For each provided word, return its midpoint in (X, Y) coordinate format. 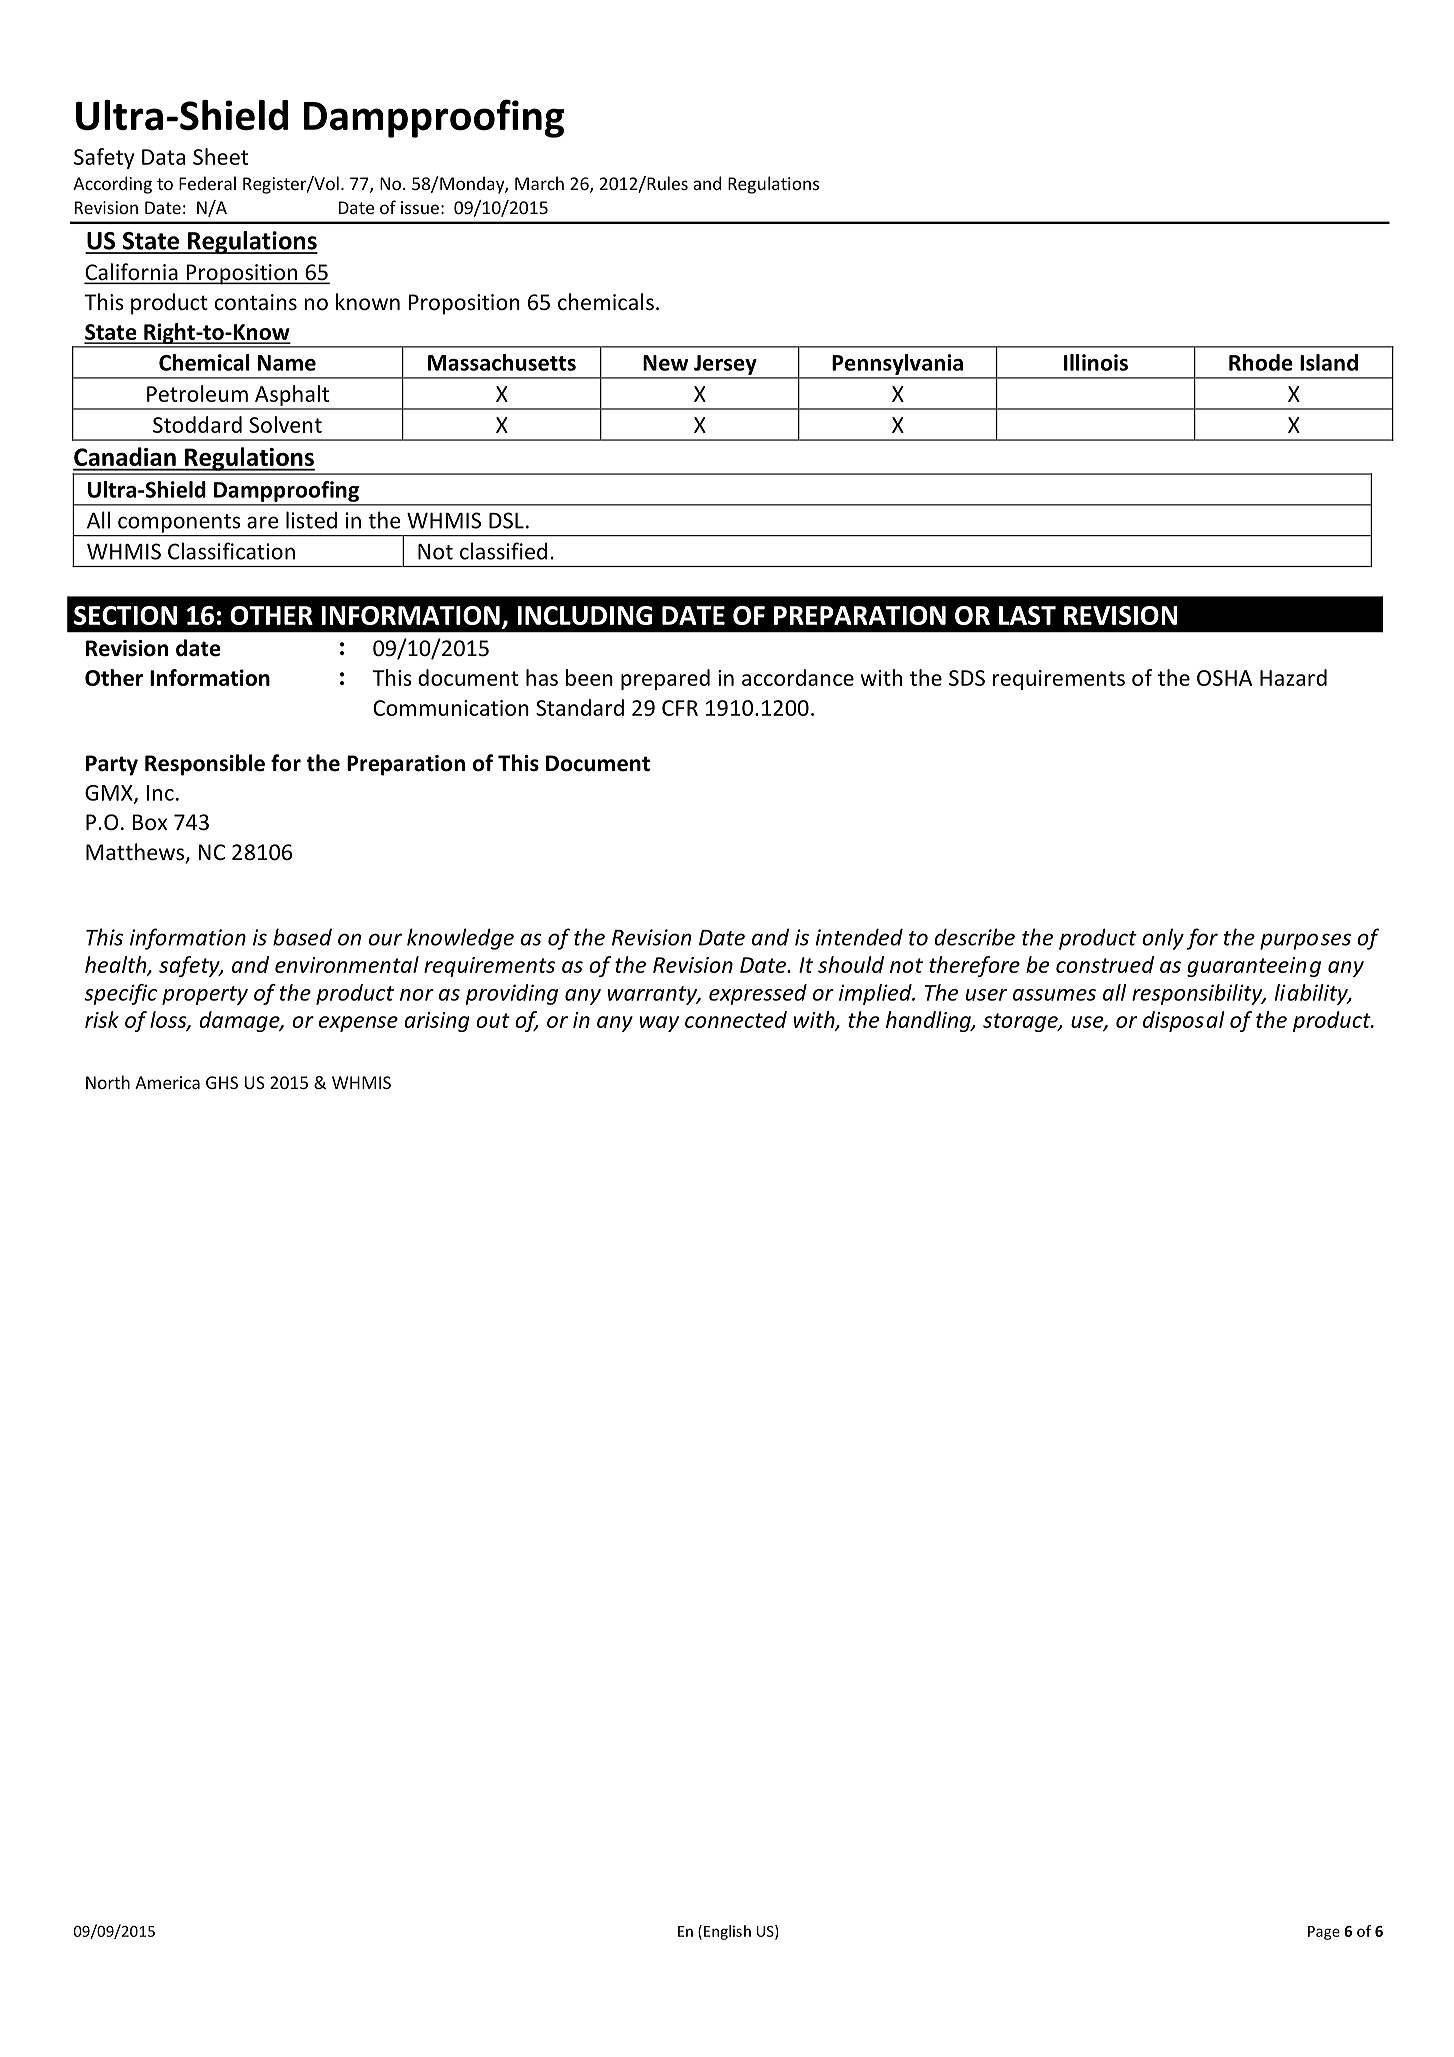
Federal (207, 183)
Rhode (1261, 362)
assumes (1054, 995)
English (727, 1932)
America (167, 1082)
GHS (222, 1082)
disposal (1184, 1021)
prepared (665, 679)
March (539, 183)
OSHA (1224, 678)
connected (736, 1019)
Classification (231, 551)
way (659, 1024)
